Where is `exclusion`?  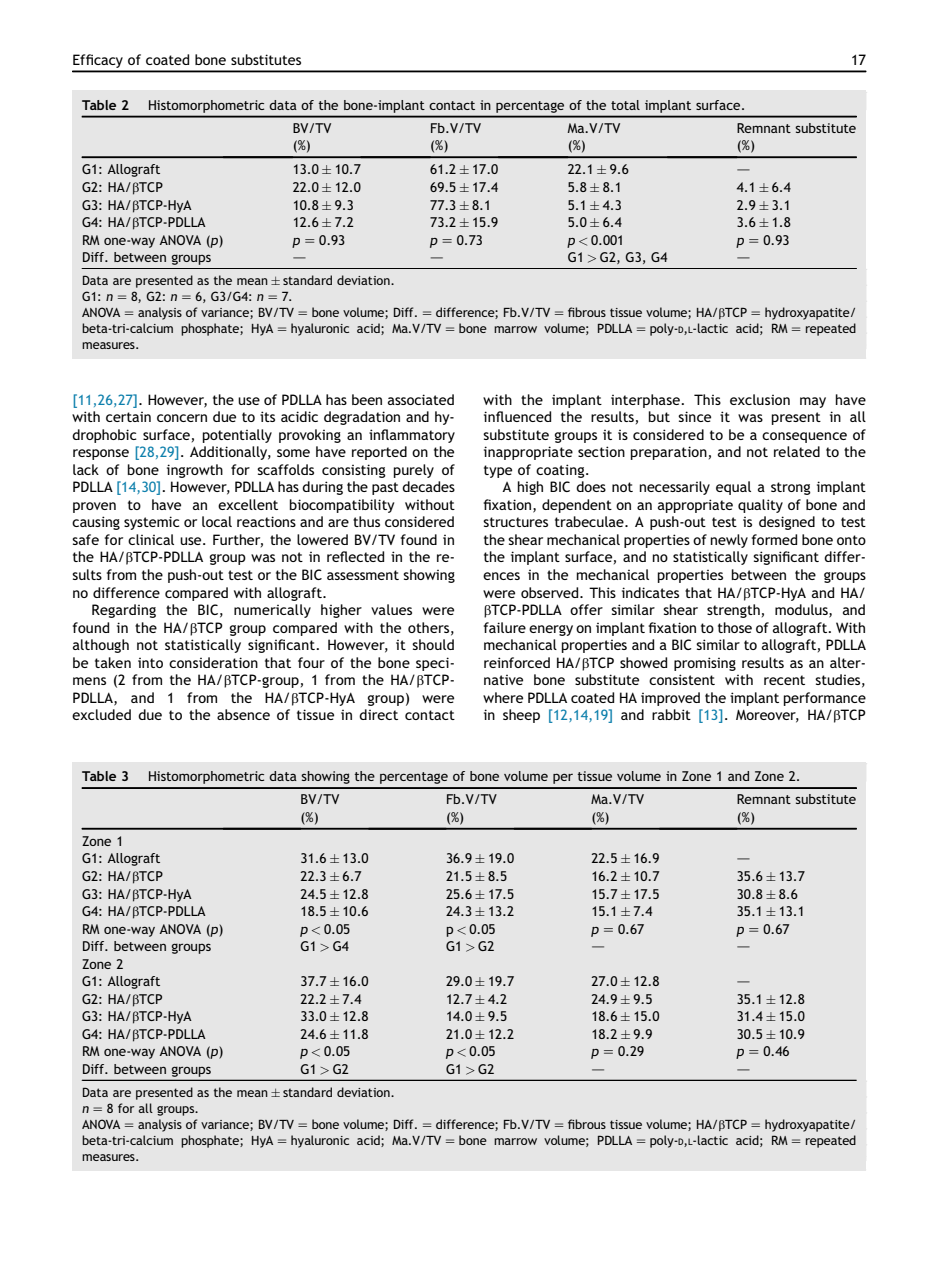 exclusion is located at coordinates (760, 399).
